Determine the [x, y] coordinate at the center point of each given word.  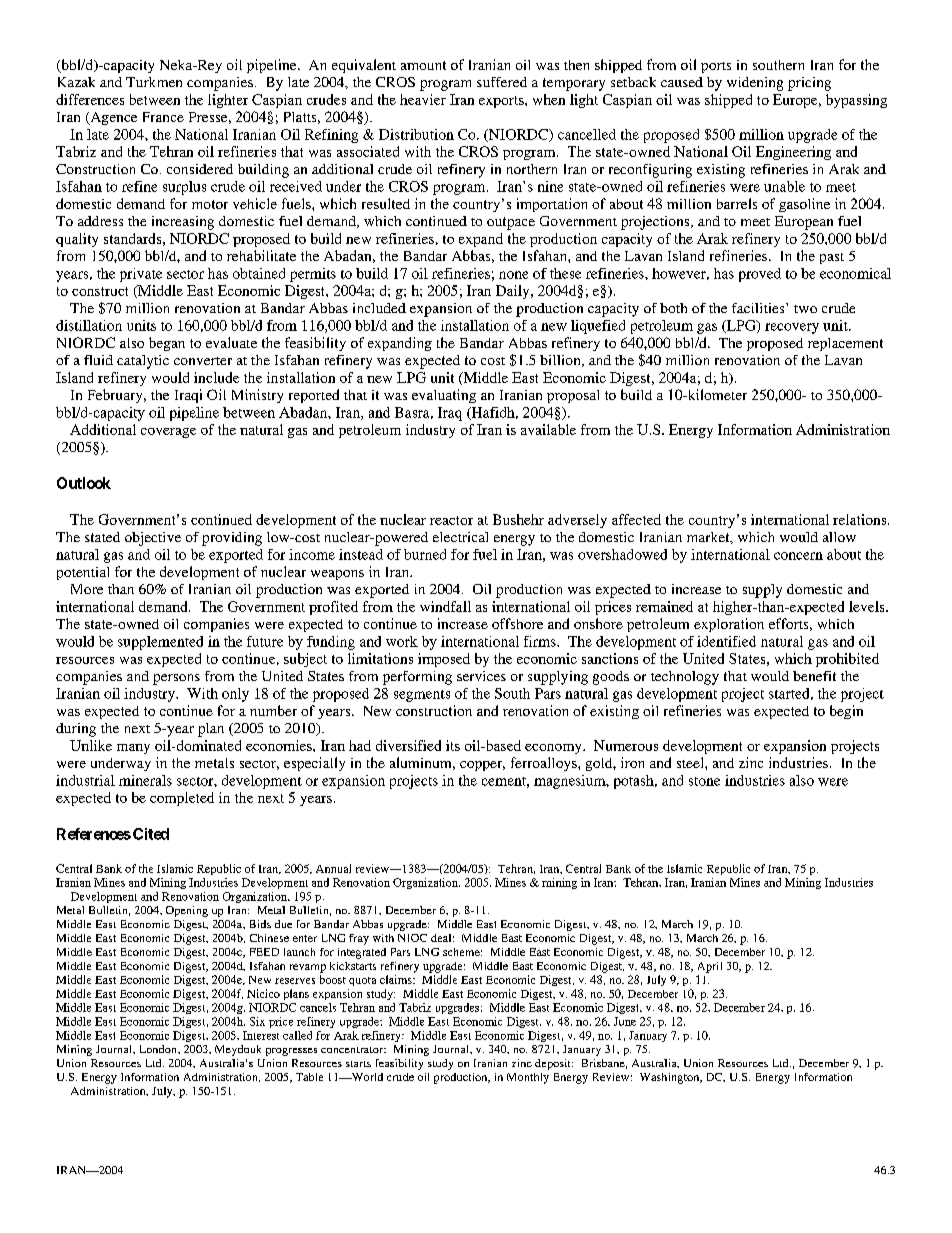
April [710, 967]
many [133, 749]
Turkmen [154, 82]
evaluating [444, 396]
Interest [261, 1035]
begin [846, 712]
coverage [168, 433]
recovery [792, 328]
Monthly [528, 1078]
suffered [502, 82]
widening [755, 84]
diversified [408, 745]
